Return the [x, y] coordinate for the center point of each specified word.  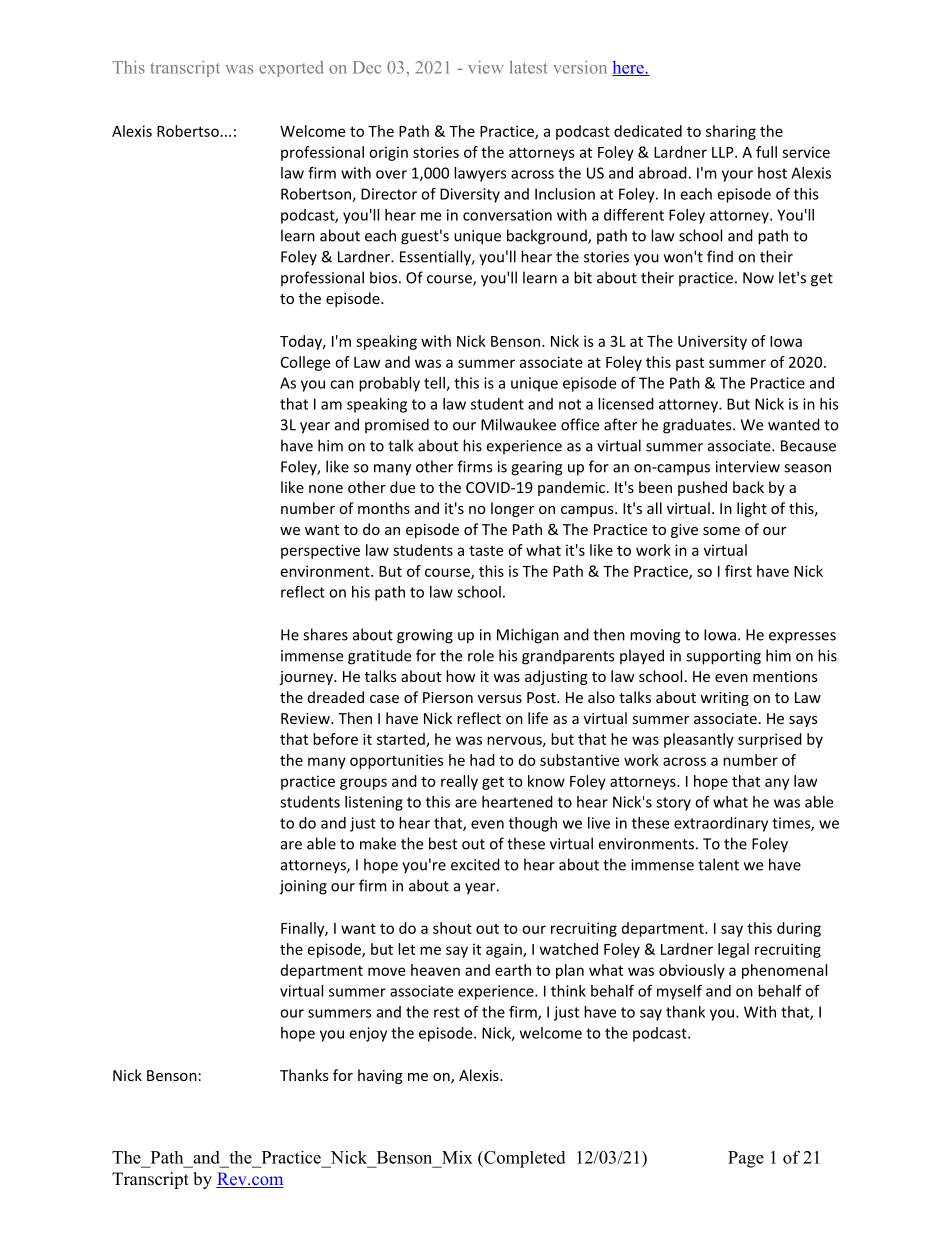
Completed [524, 1159]
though [533, 824]
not [570, 404]
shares [325, 634]
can [342, 384]
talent [718, 864]
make [378, 843]
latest [528, 67]
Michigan [528, 636]
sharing [731, 132]
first [738, 571]
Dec [367, 67]
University [712, 342]
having [380, 1076]
